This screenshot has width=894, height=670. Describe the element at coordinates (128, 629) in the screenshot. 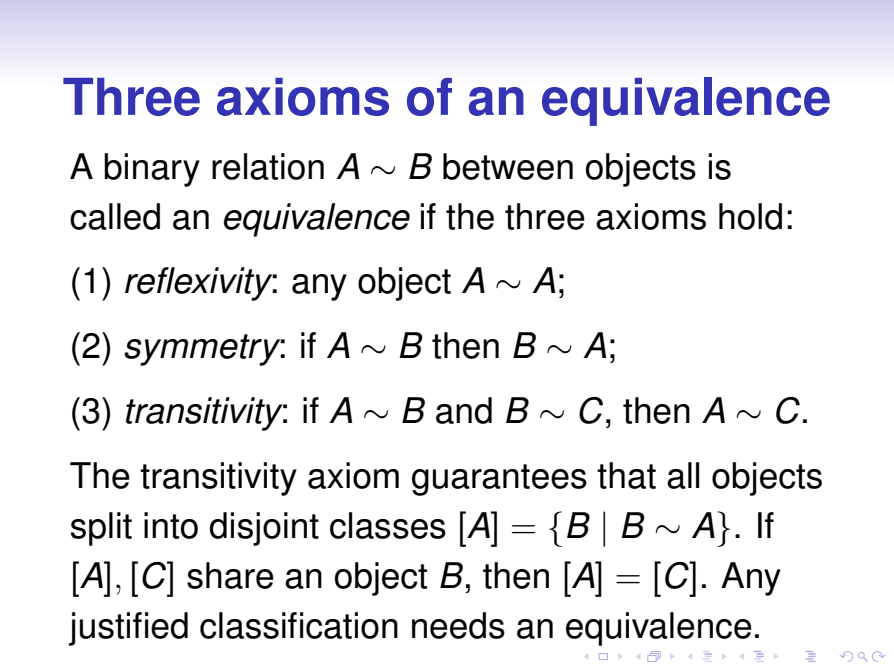

I see `justified` at that location.
